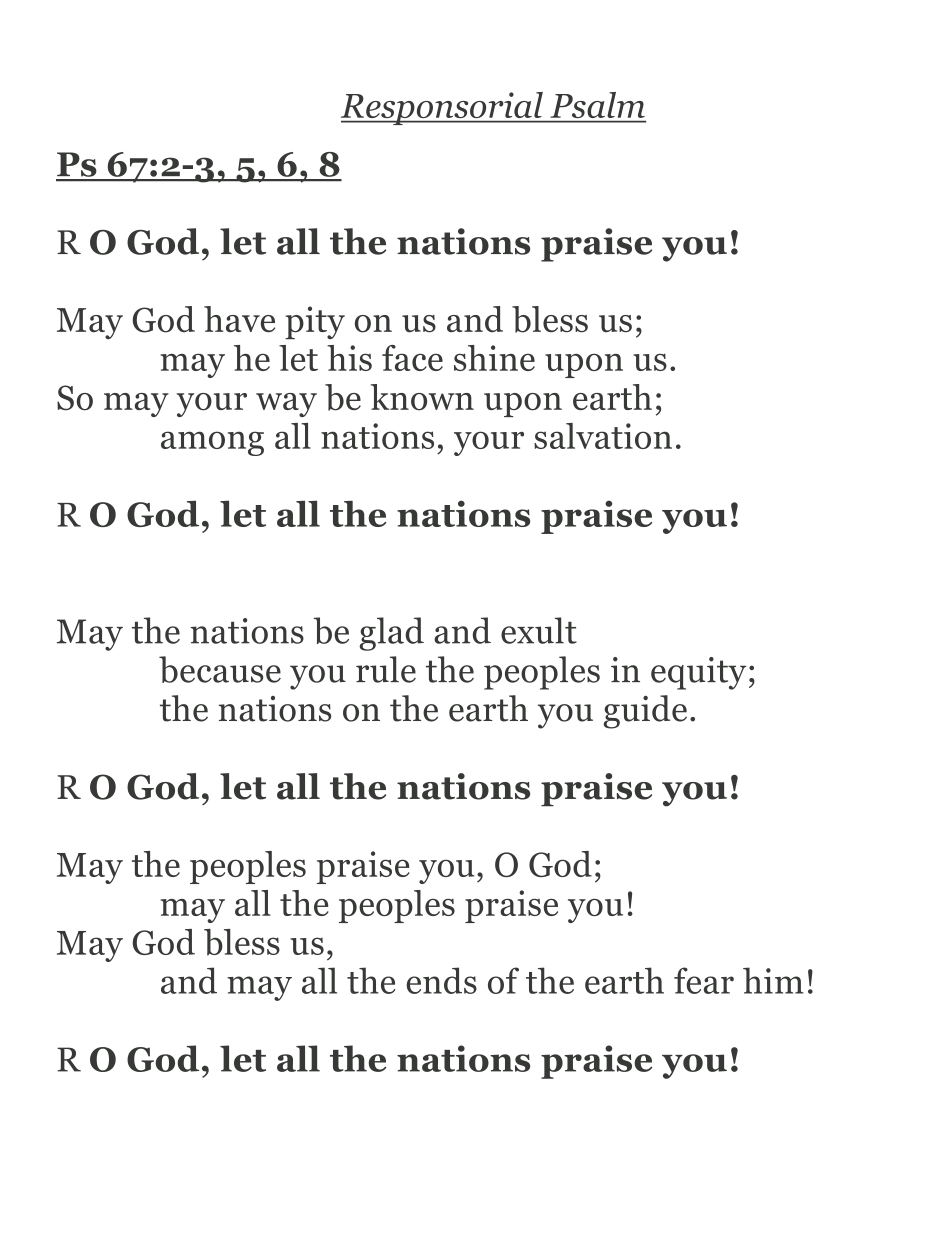 The image size is (952, 1233). What do you see at coordinates (220, 669) in the image?
I see `because` at bounding box center [220, 669].
